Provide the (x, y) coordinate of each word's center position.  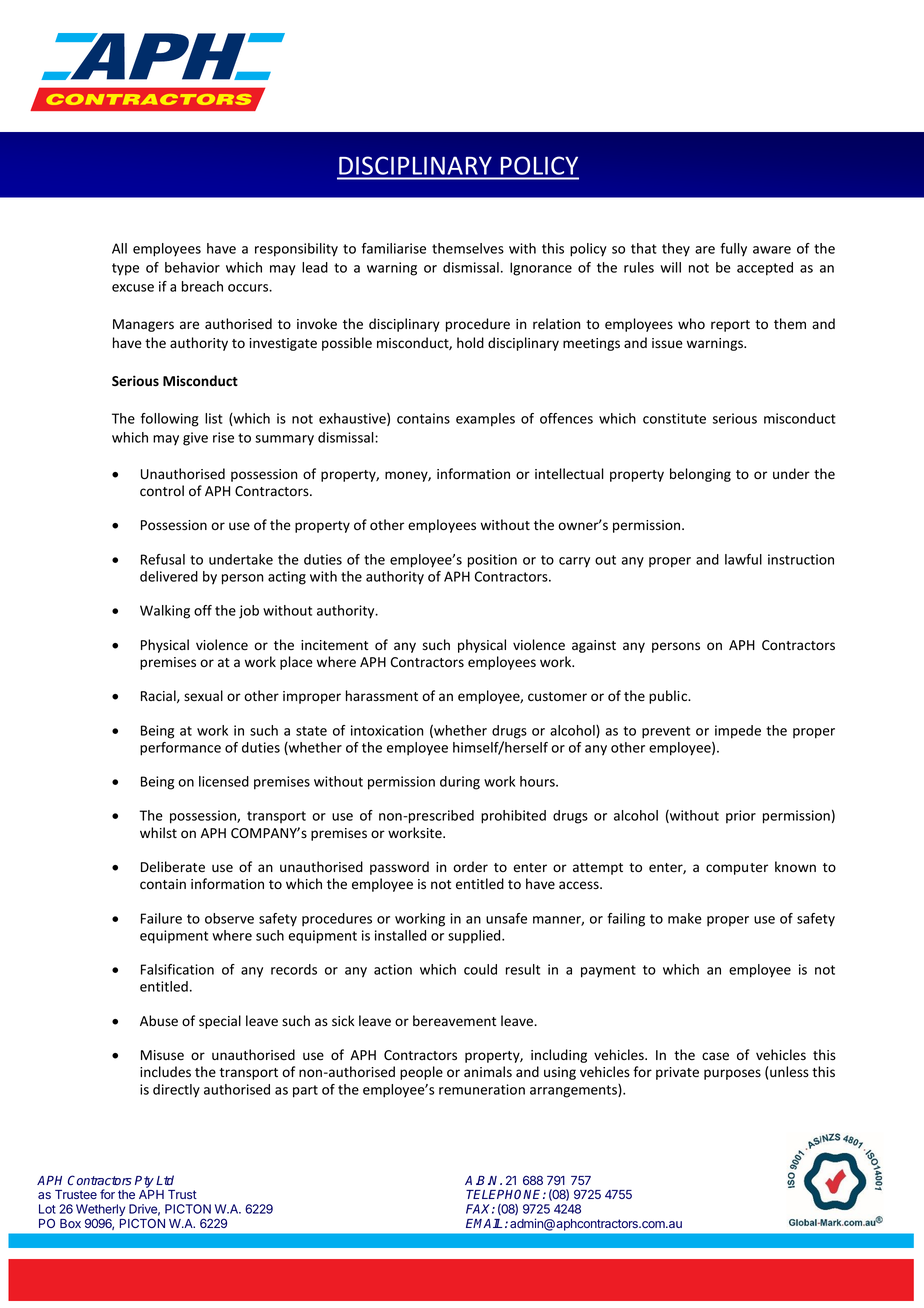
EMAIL (484, 1223)
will (670, 267)
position (492, 561)
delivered (169, 576)
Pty (144, 1182)
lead (315, 267)
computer (737, 869)
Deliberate (173, 867)
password (399, 868)
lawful (743, 559)
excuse (133, 288)
